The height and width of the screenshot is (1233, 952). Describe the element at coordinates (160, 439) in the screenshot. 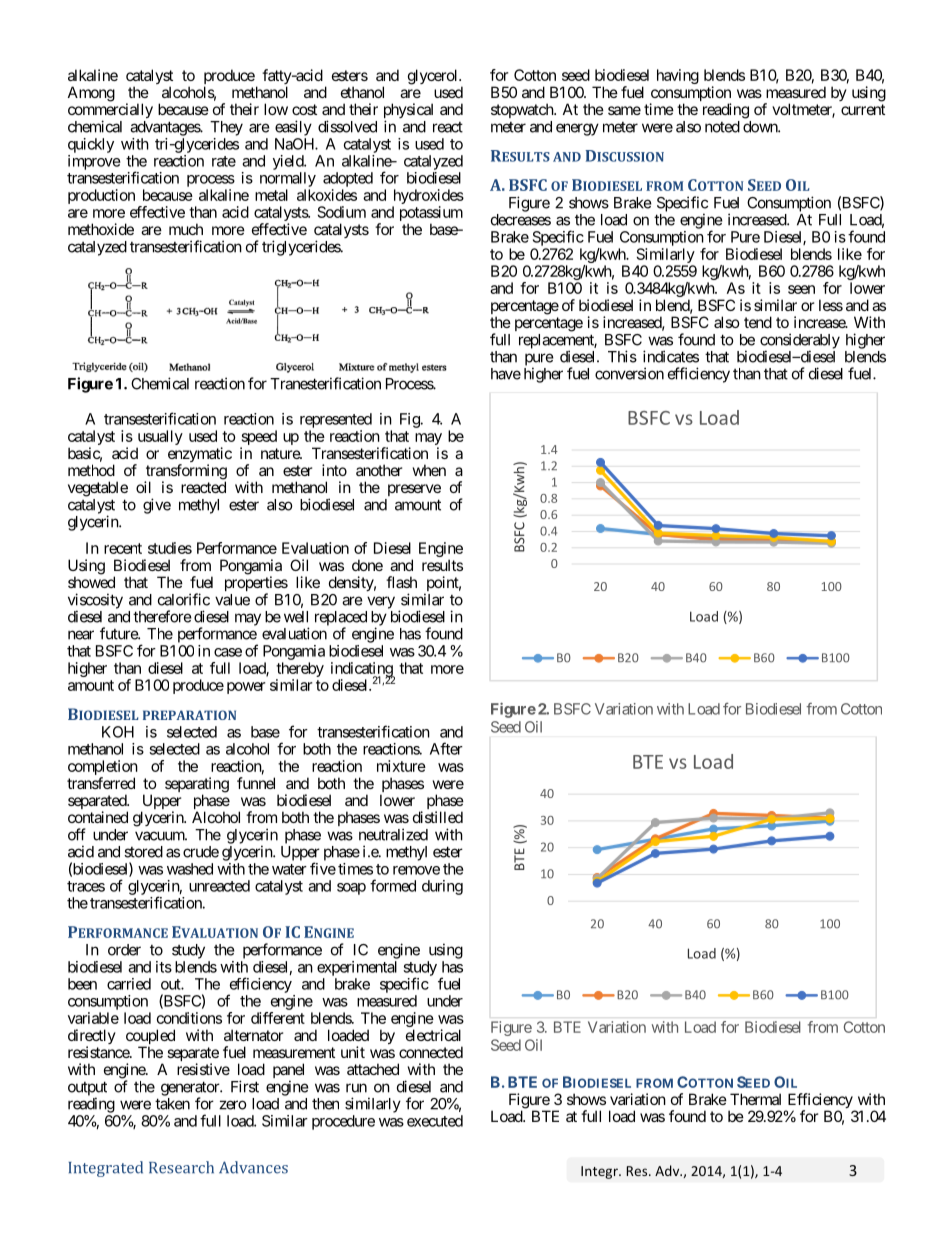

I see `usually` at that location.
